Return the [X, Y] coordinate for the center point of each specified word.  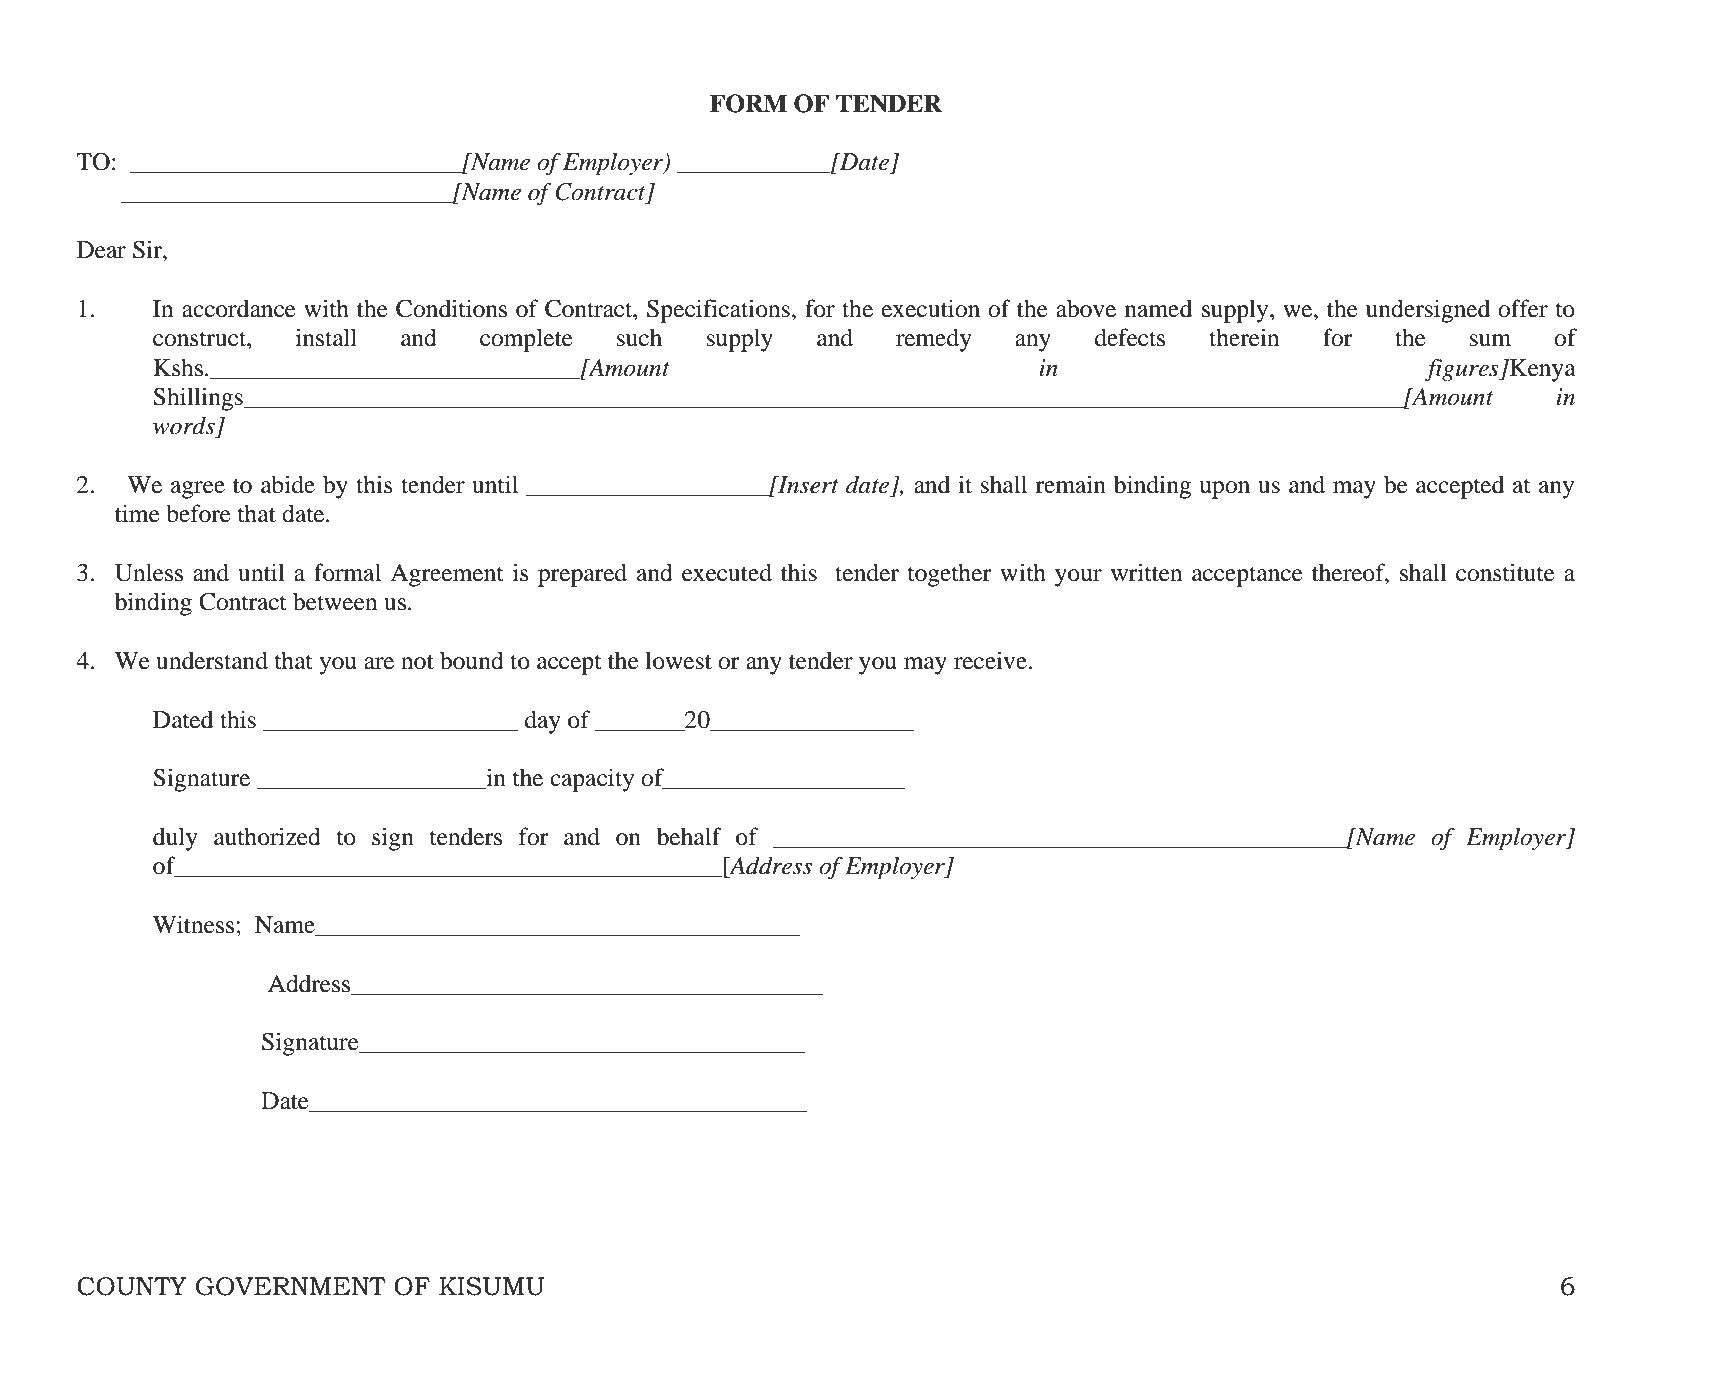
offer [1523, 308]
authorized [267, 836]
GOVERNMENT [291, 1286]
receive [990, 660]
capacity [592, 780]
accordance [239, 308]
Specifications [718, 311]
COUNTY [132, 1286]
